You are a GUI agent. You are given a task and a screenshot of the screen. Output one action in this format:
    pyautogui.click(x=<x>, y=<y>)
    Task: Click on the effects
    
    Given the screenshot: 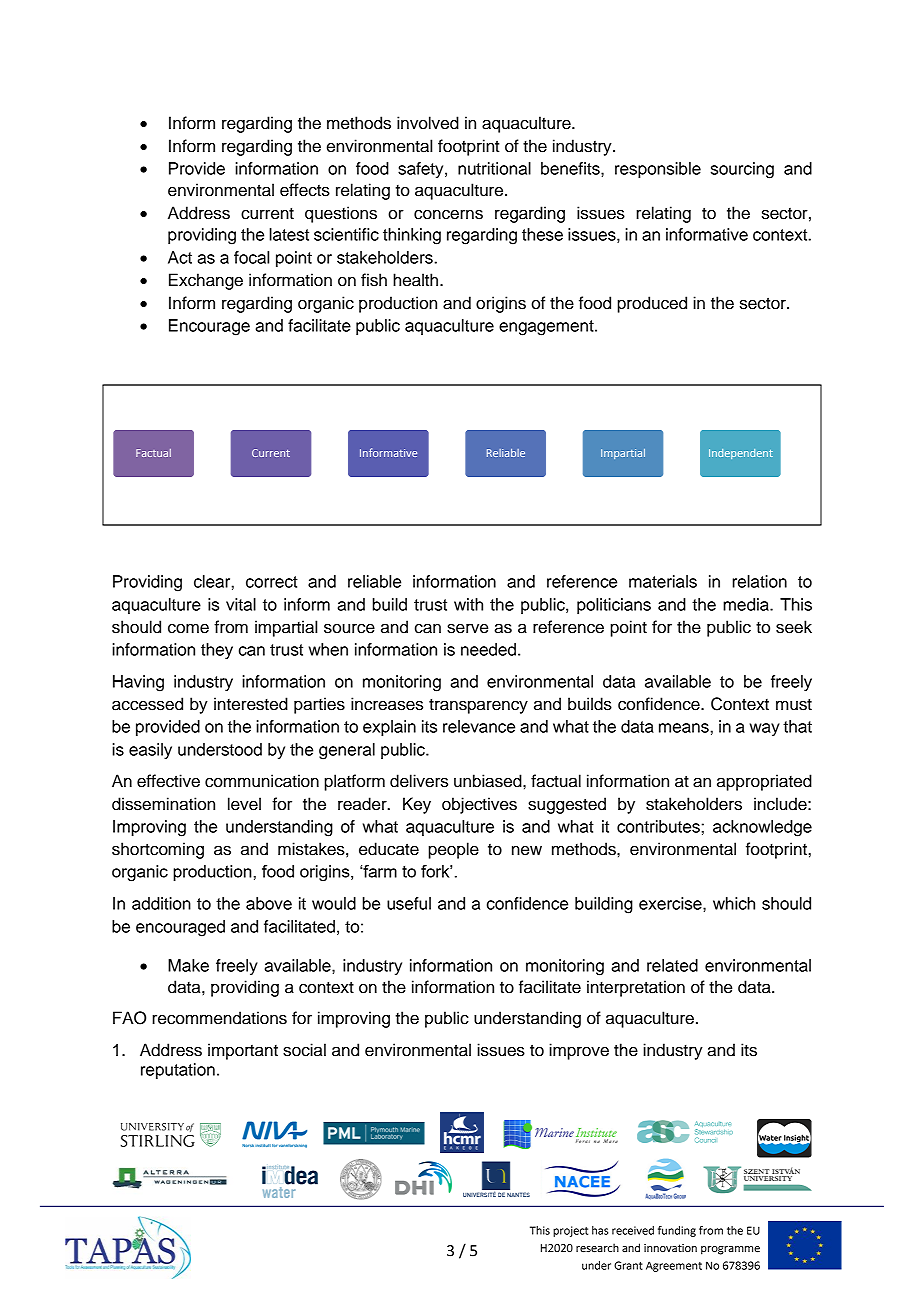 What is the action you would take?
    pyautogui.click(x=305, y=190)
